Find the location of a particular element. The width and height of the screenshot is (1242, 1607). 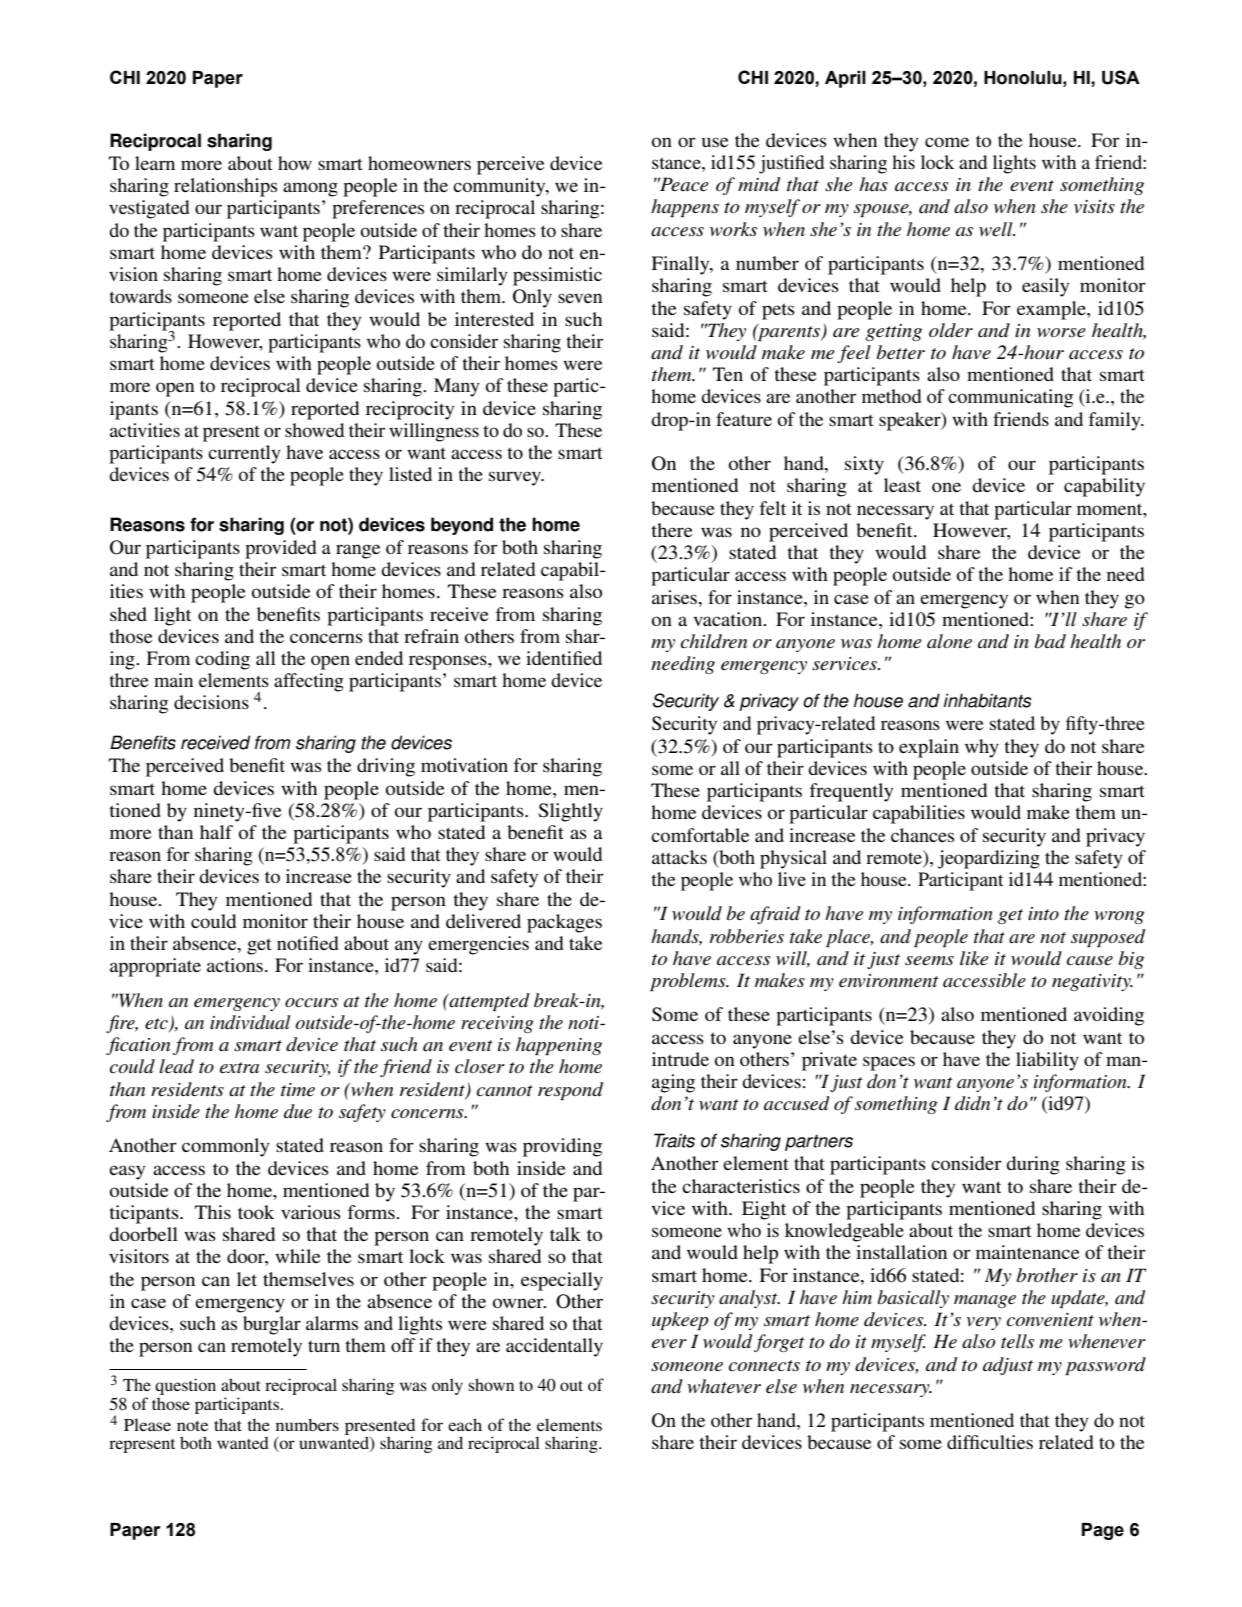

each is located at coordinates (465, 1424).
